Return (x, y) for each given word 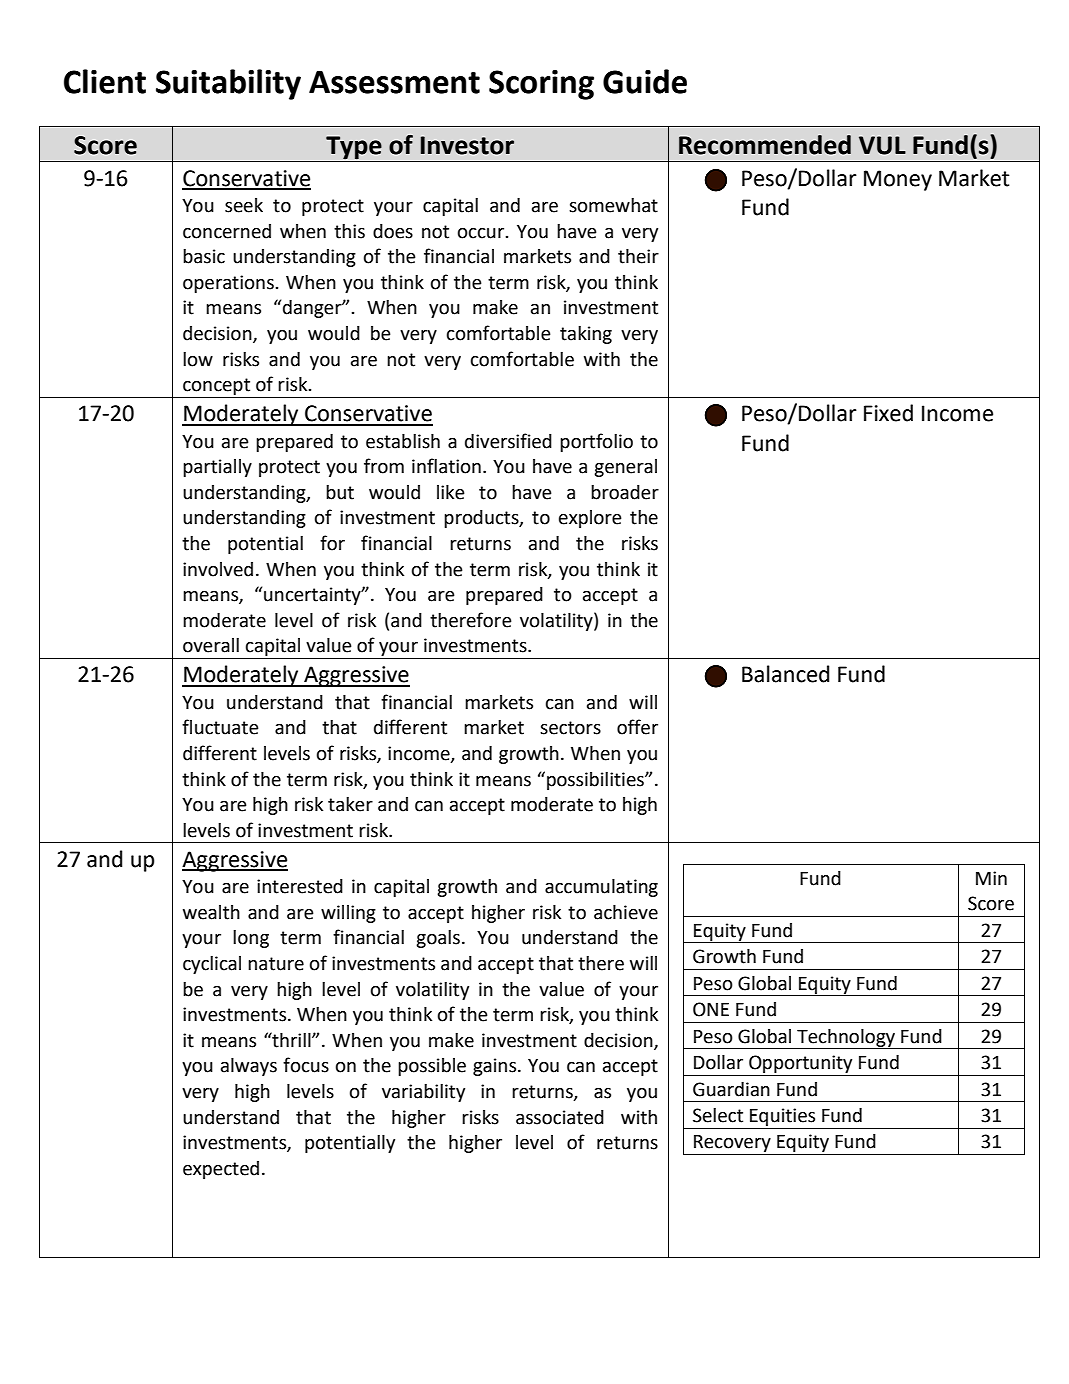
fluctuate (220, 727)
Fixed (888, 413)
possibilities (596, 781)
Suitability (228, 84)
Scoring (541, 85)
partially (217, 468)
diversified (508, 441)
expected (221, 1170)
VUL (882, 145)
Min (991, 878)
